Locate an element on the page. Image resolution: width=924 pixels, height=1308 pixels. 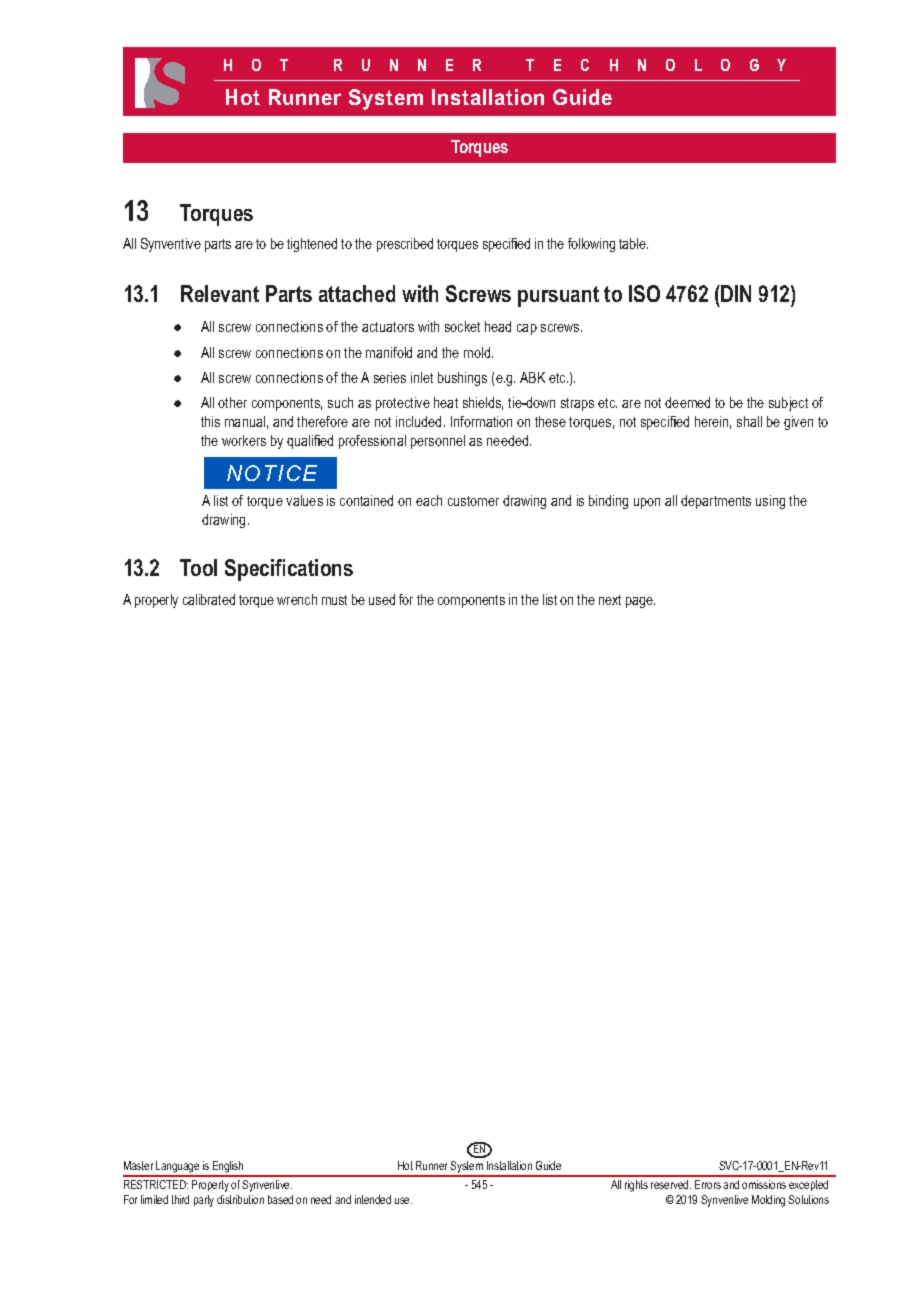
socket is located at coordinates (462, 326).
